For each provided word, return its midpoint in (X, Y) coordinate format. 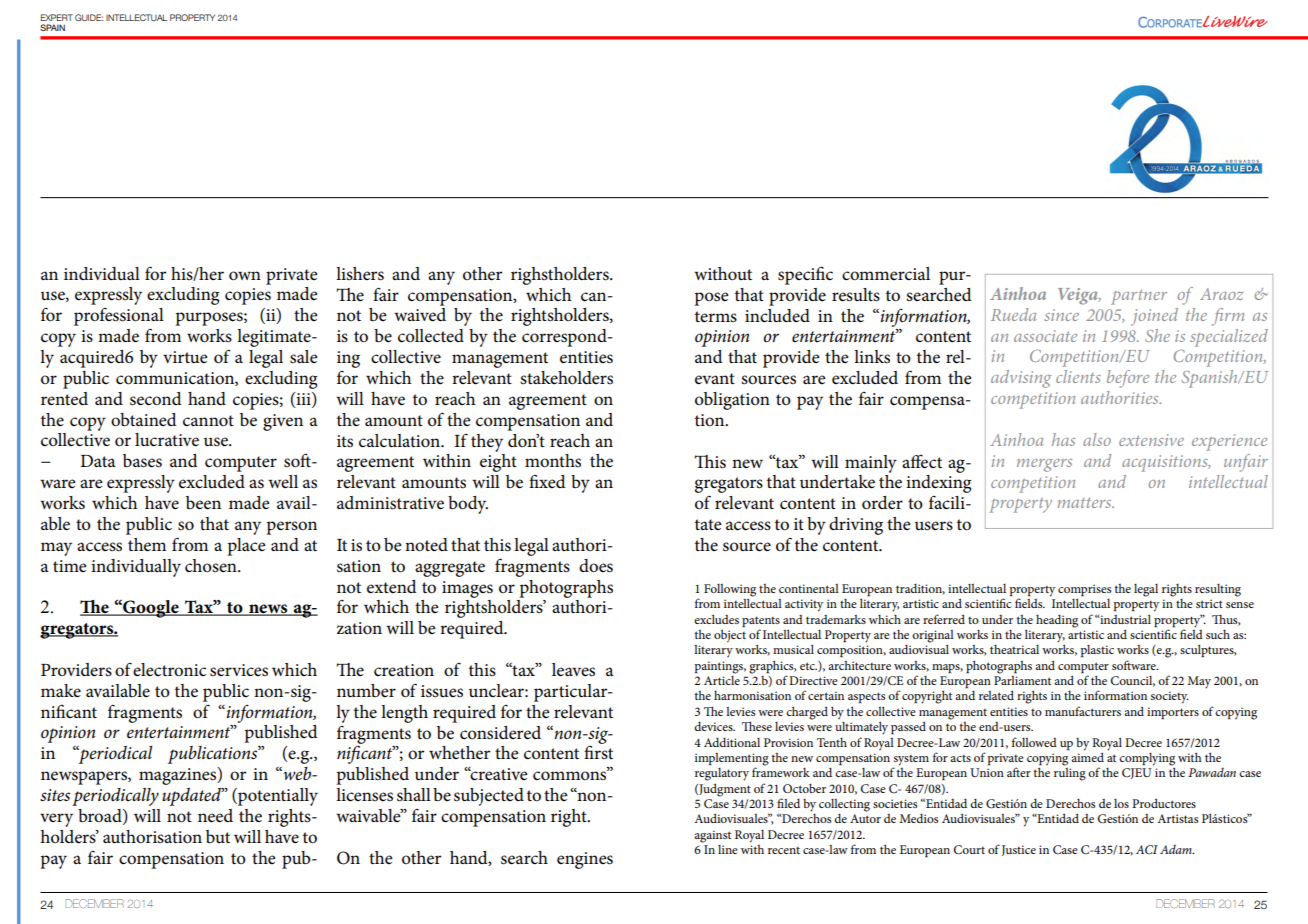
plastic (1097, 651)
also (1097, 439)
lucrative (167, 440)
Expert (57, 17)
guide (89, 17)
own (245, 276)
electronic (169, 670)
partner (1139, 297)
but (218, 837)
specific (805, 275)
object (730, 636)
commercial (886, 274)
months (553, 461)
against (712, 836)
